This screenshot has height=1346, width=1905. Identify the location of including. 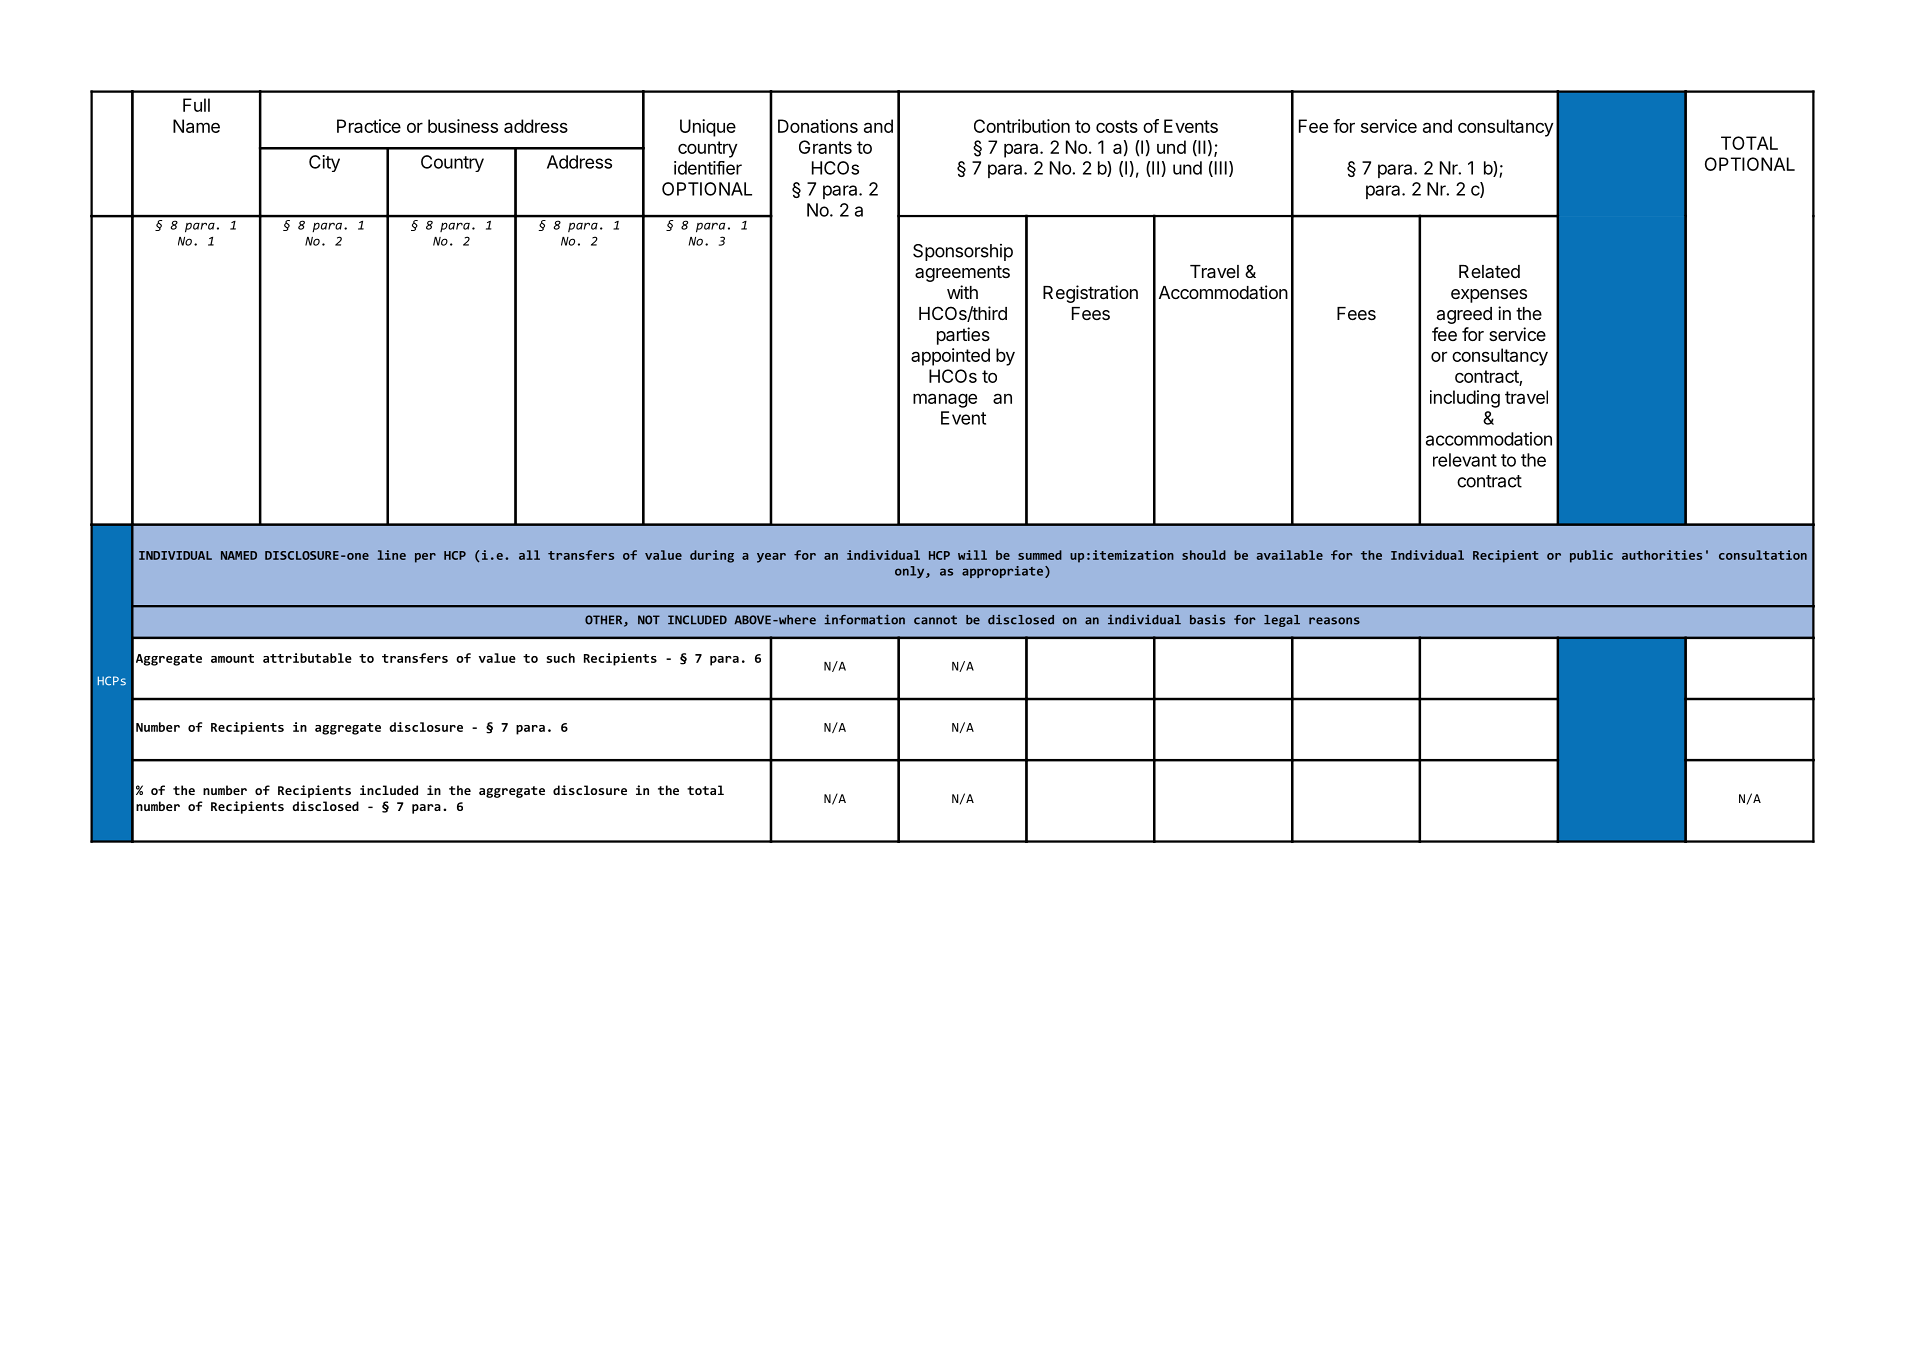
(1465, 399).
